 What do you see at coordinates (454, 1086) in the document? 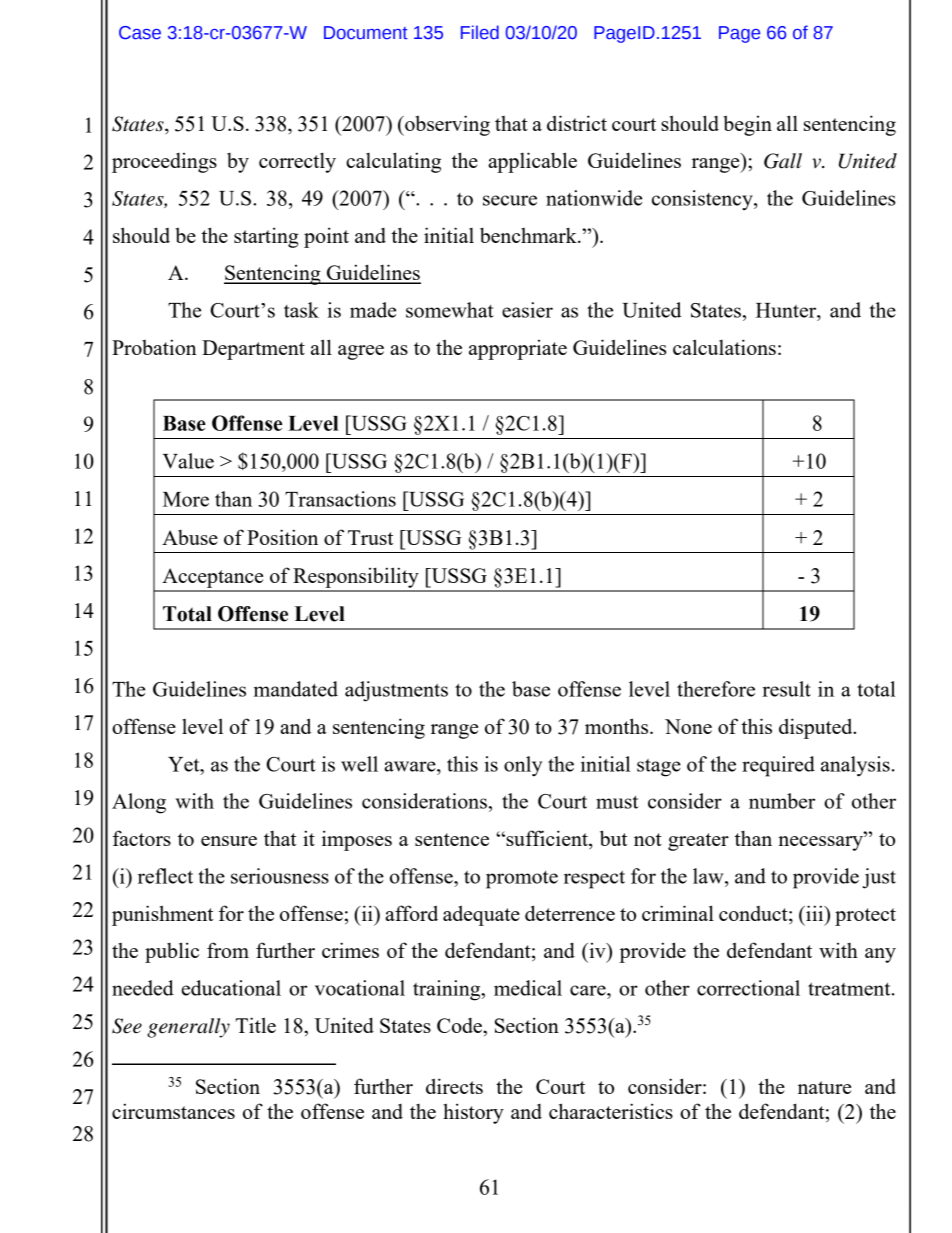
I see `directs` at bounding box center [454, 1086].
